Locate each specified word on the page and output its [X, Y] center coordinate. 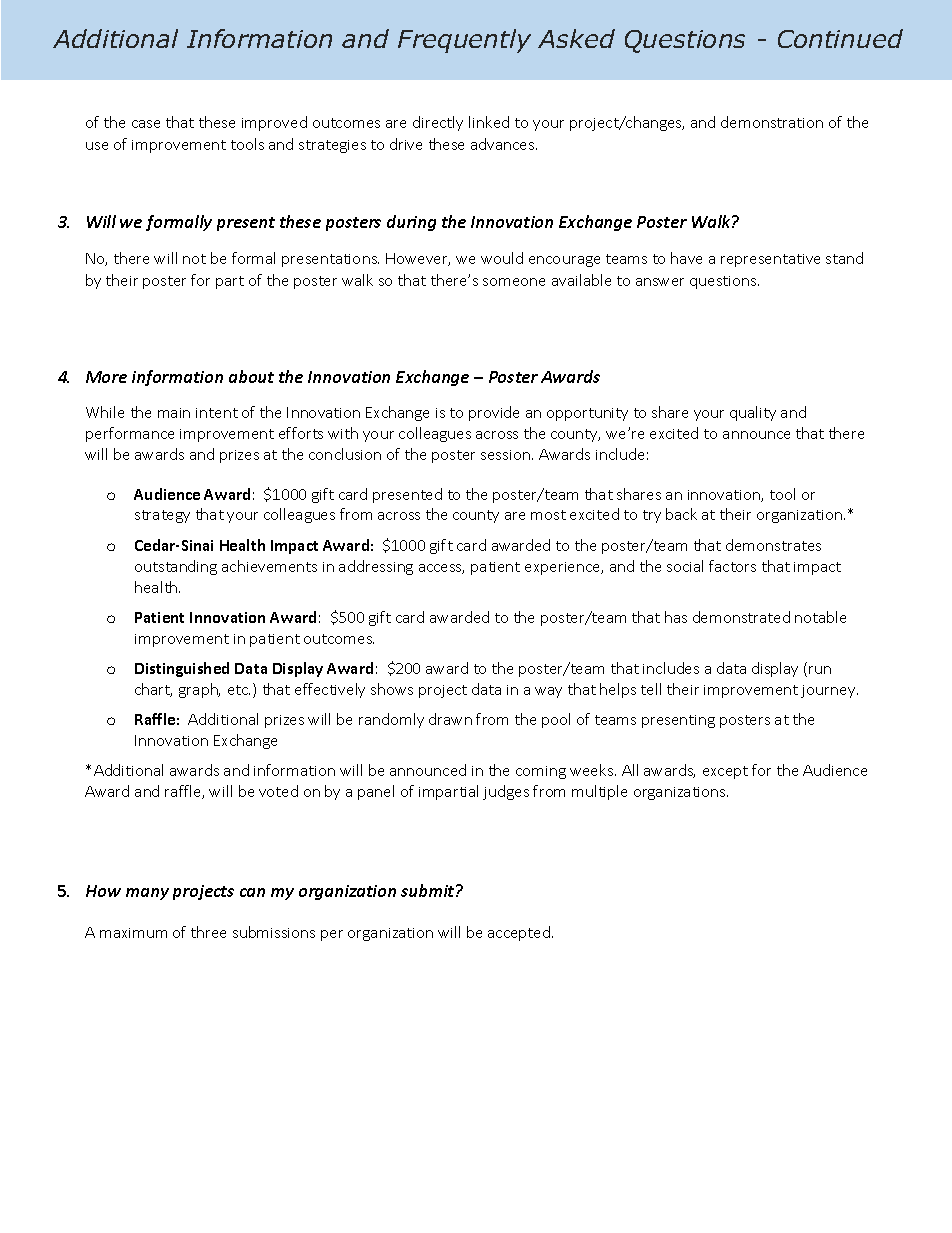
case [146, 124]
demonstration [772, 122]
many [147, 894]
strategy [162, 516]
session [505, 455]
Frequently [464, 41]
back [681, 514]
